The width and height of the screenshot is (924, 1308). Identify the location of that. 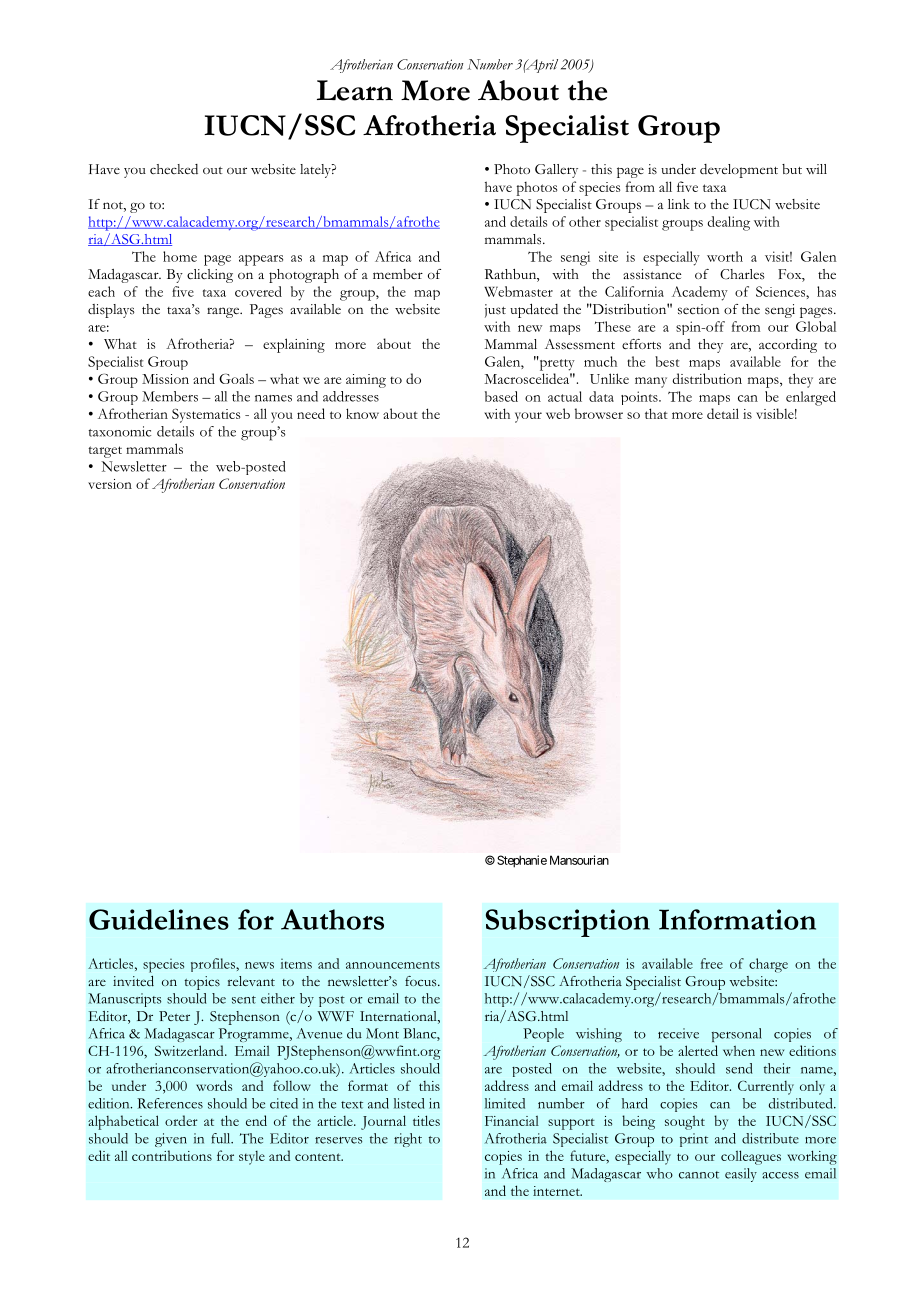
(656, 413).
